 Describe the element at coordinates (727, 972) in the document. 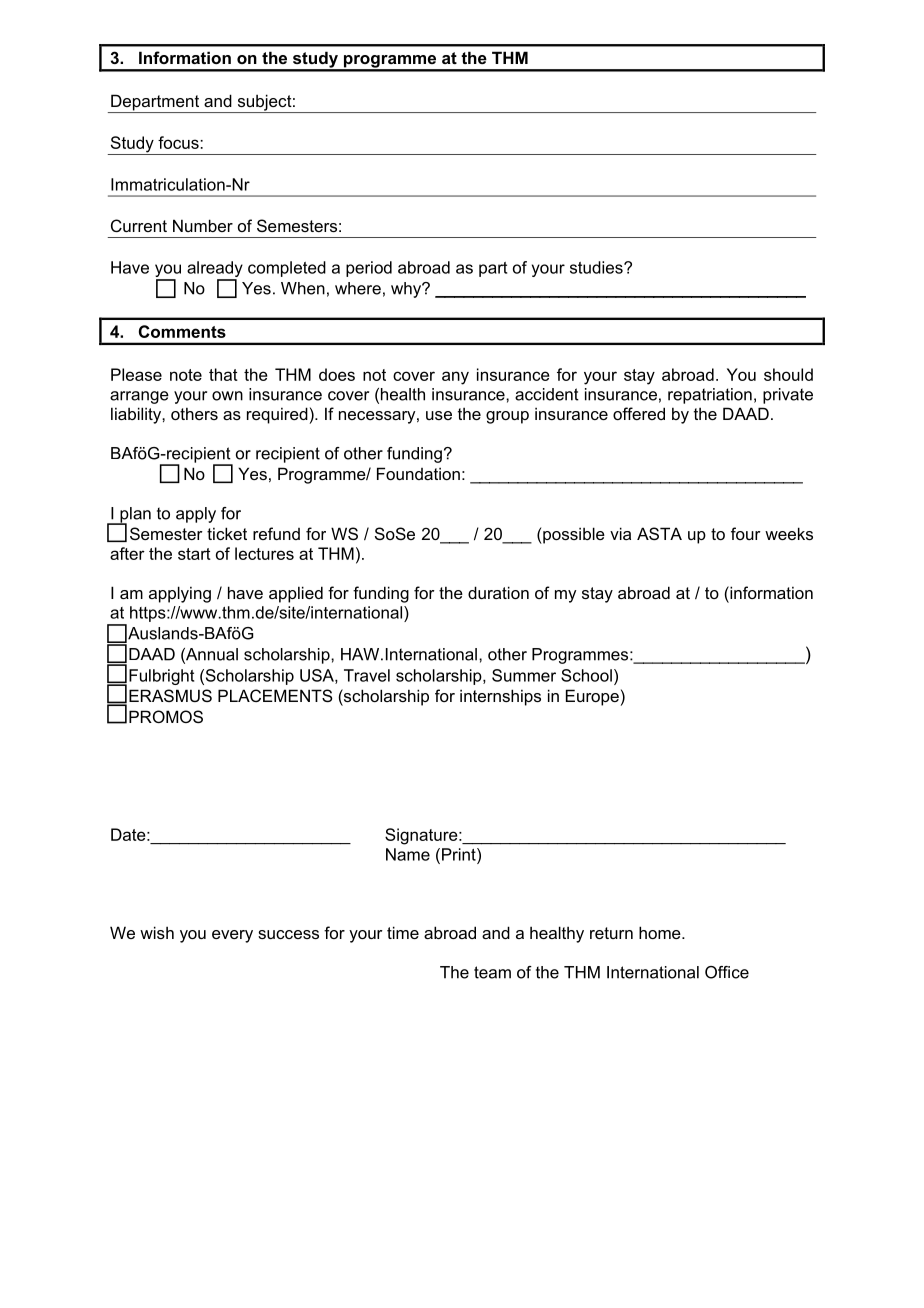

I see `Office` at that location.
